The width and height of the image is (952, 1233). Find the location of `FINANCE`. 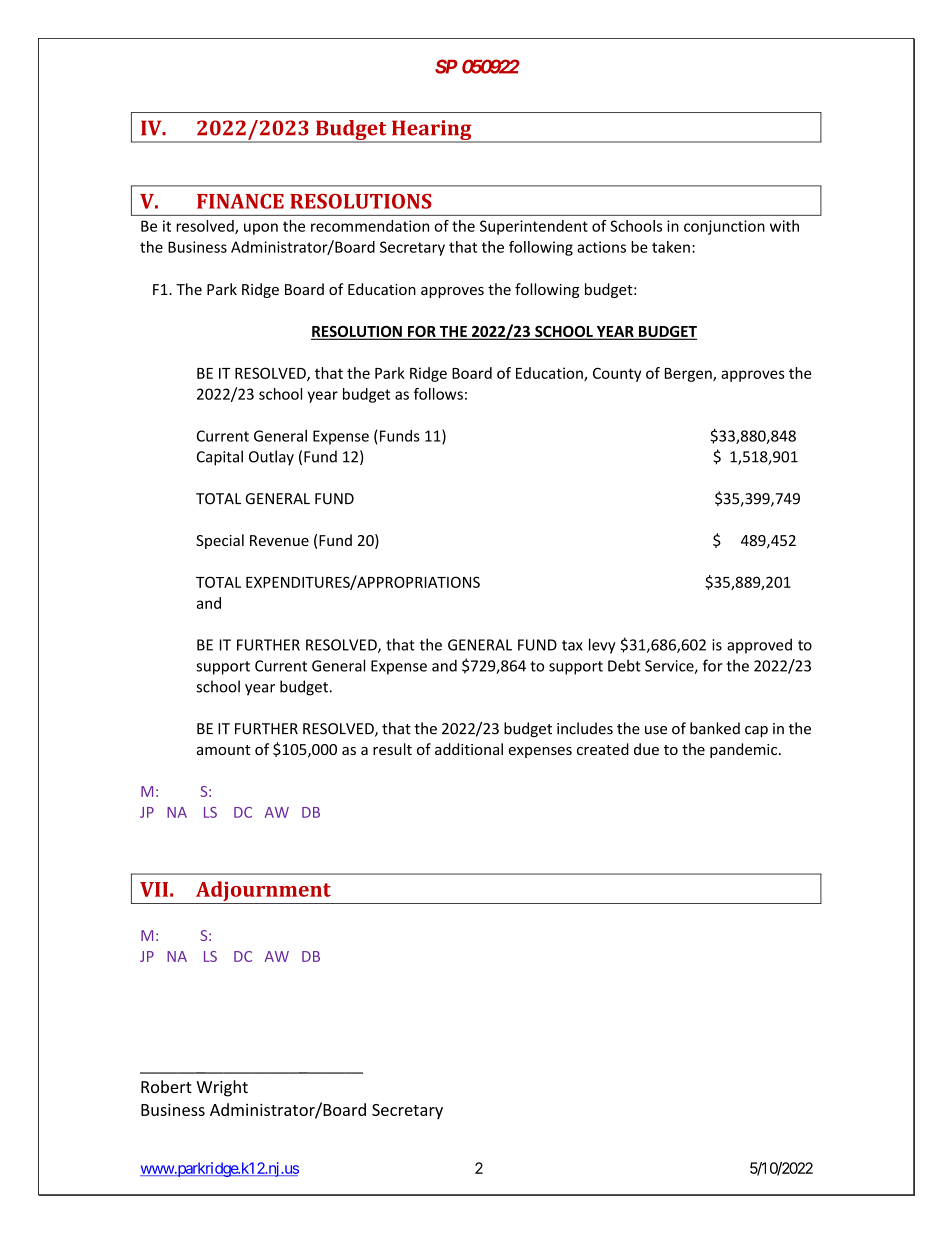

FINANCE is located at coordinates (240, 201).
